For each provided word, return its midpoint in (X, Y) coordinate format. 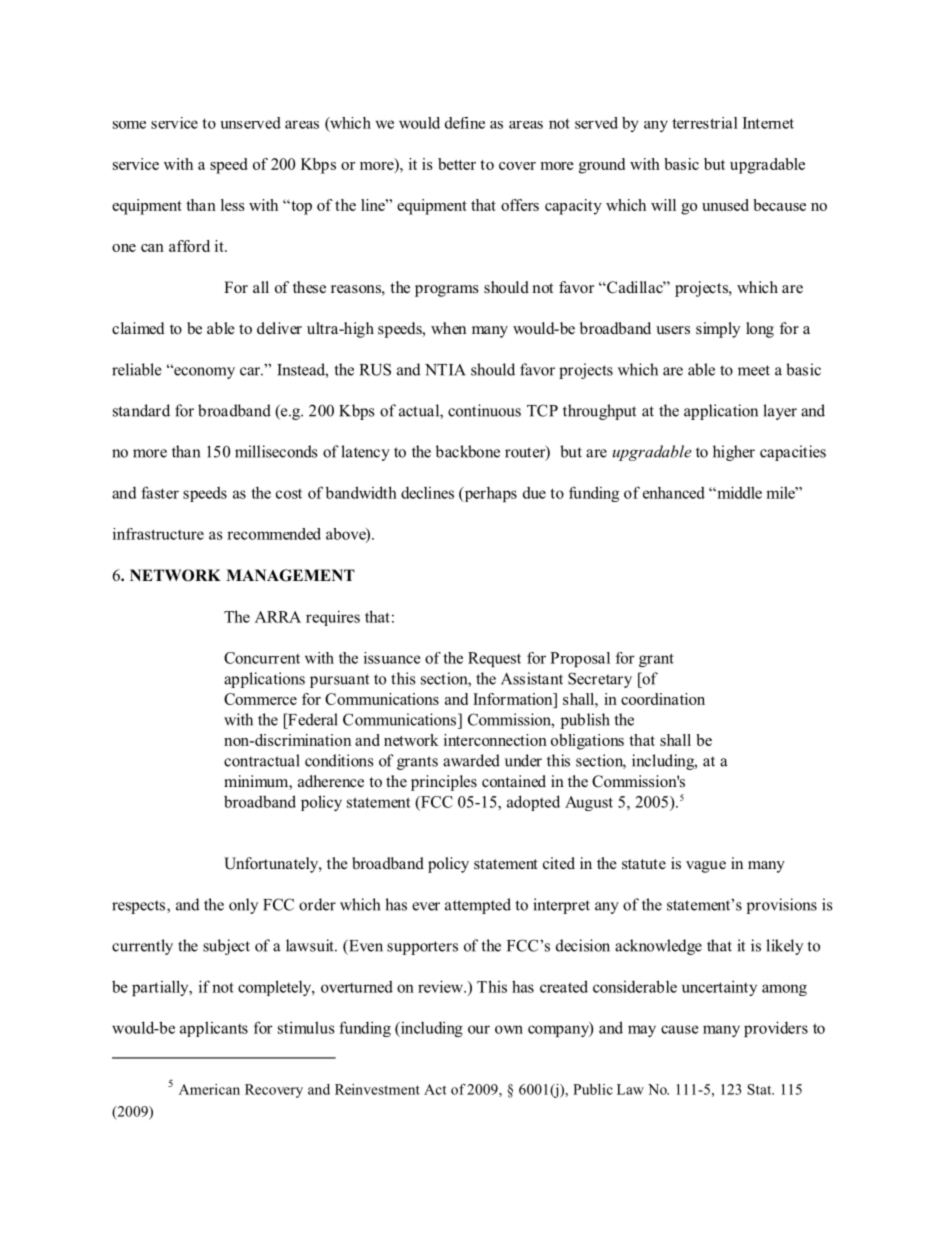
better (457, 164)
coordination (663, 699)
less (233, 205)
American (209, 1089)
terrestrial (705, 123)
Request (494, 659)
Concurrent (262, 658)
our (479, 1029)
